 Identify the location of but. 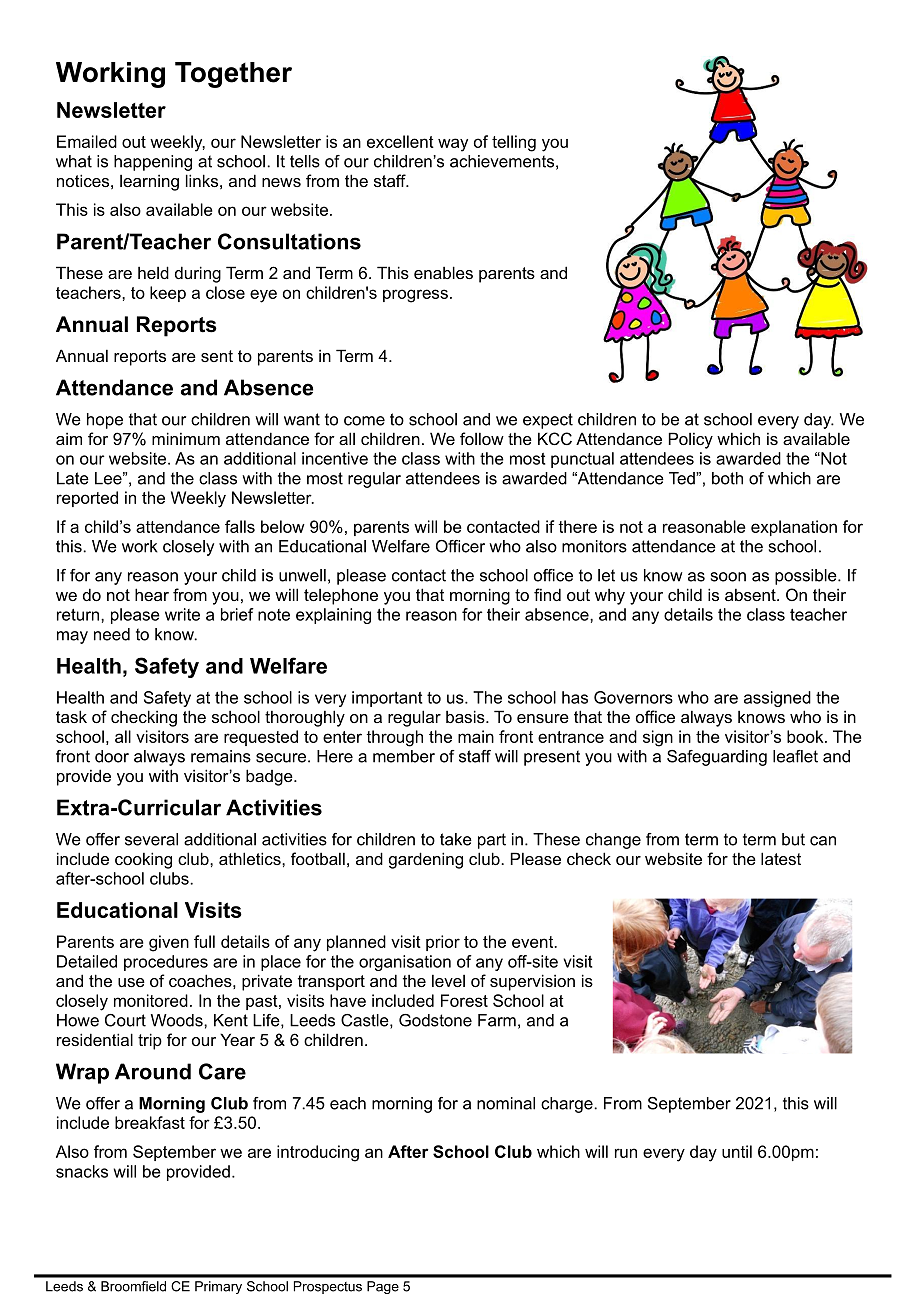
(793, 839).
